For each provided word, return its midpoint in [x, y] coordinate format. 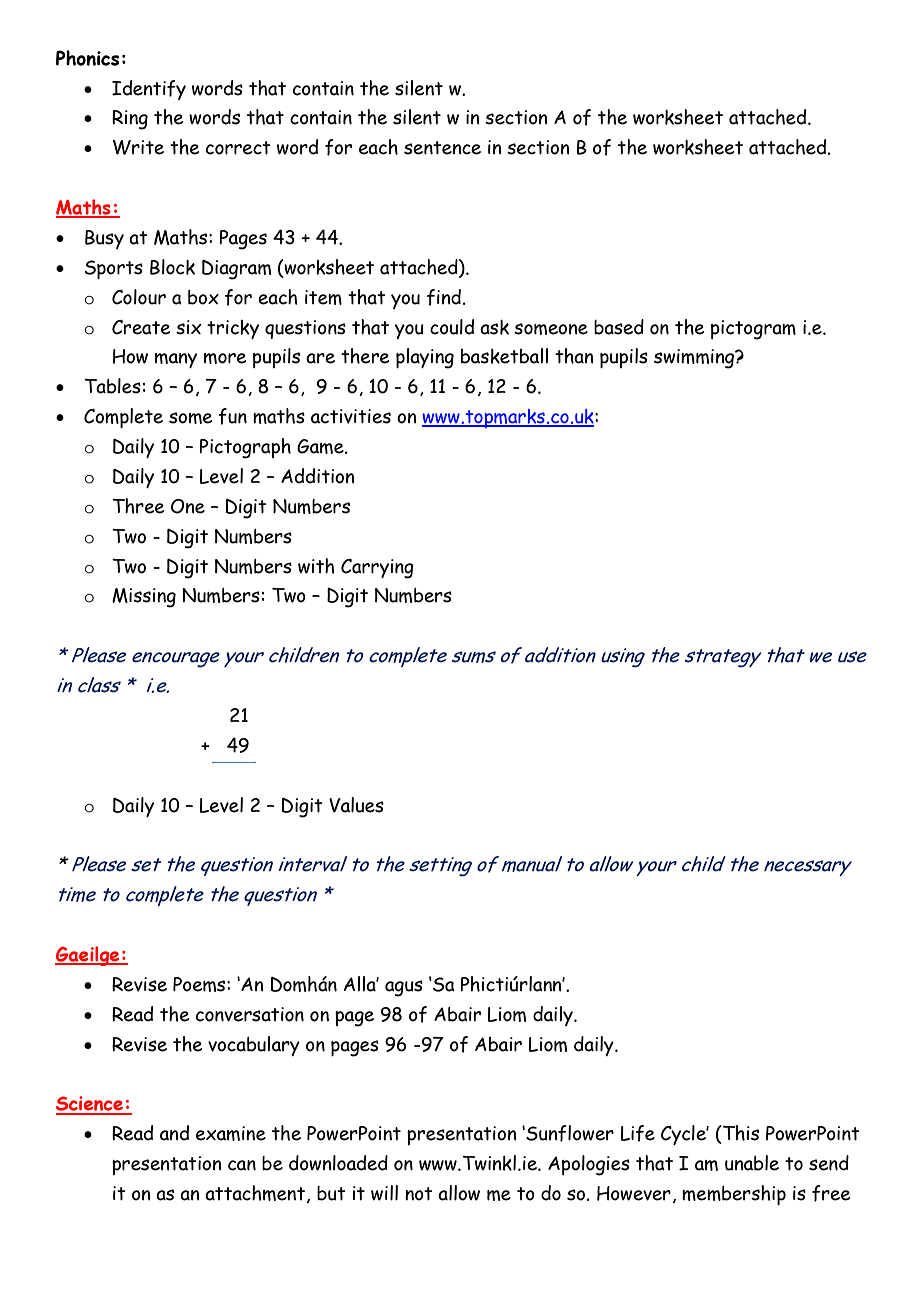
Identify [149, 90]
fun [232, 416]
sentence [442, 148]
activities [351, 416]
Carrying [377, 569]
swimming [695, 359]
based [619, 327]
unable [752, 1163]
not [419, 1194]
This [740, 1134]
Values [356, 805]
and [174, 1133]
